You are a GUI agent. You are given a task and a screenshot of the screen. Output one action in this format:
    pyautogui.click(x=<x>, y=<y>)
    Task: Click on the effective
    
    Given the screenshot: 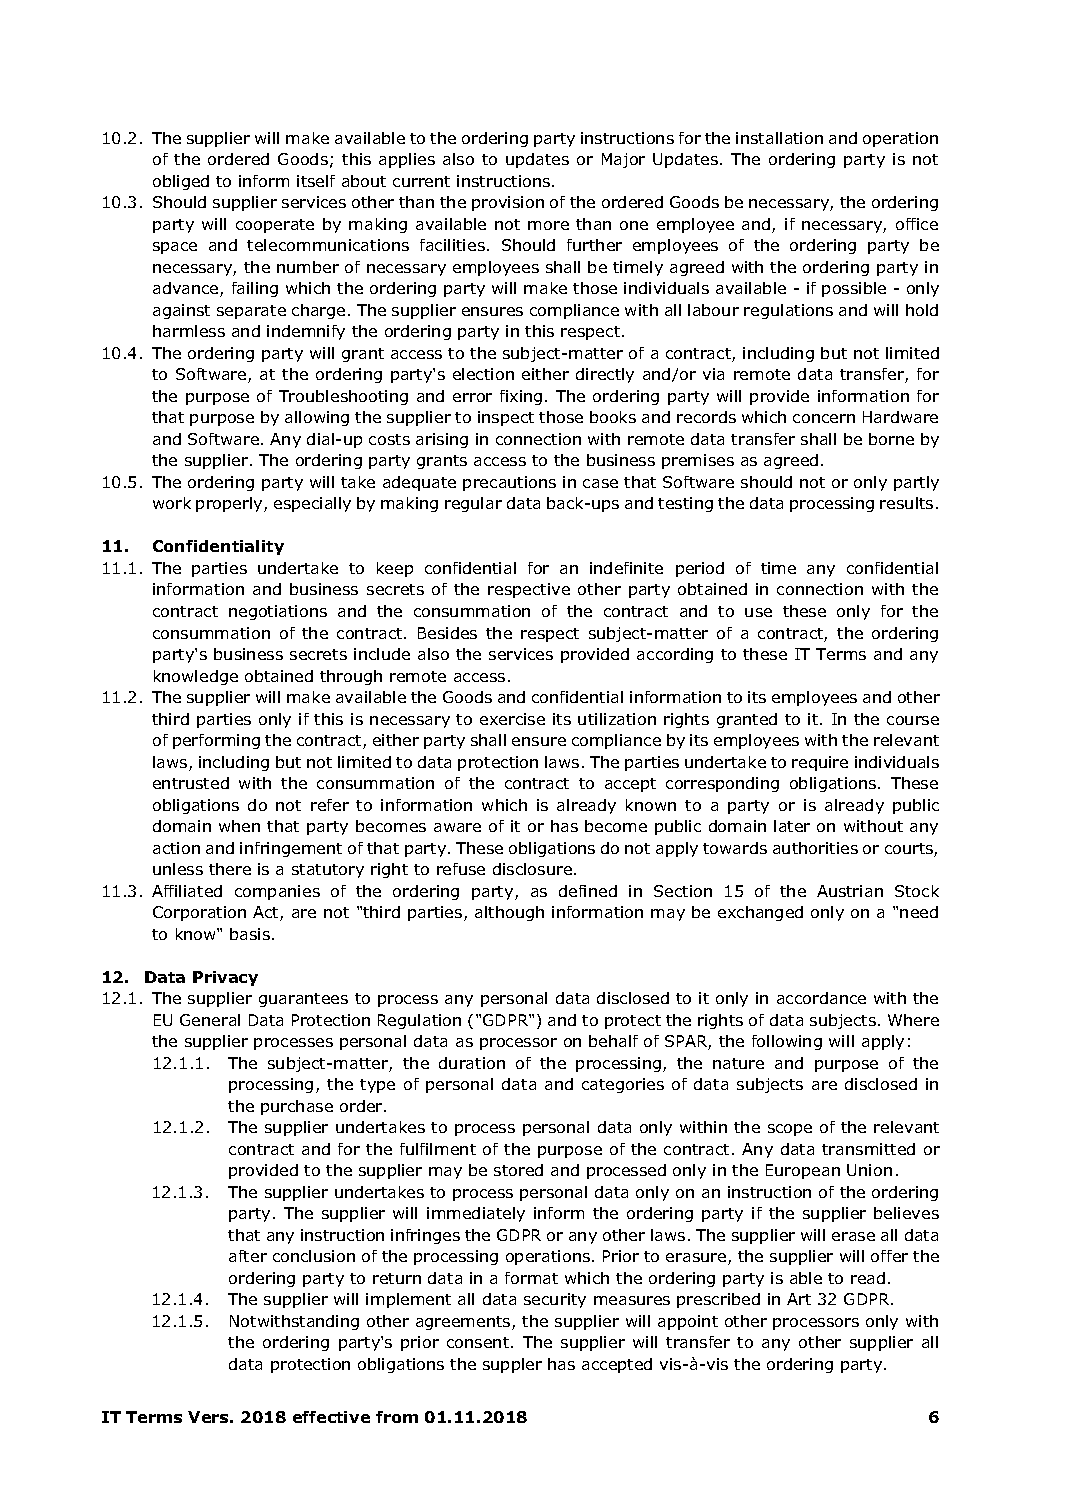 What is the action you would take?
    pyautogui.click(x=331, y=1417)
